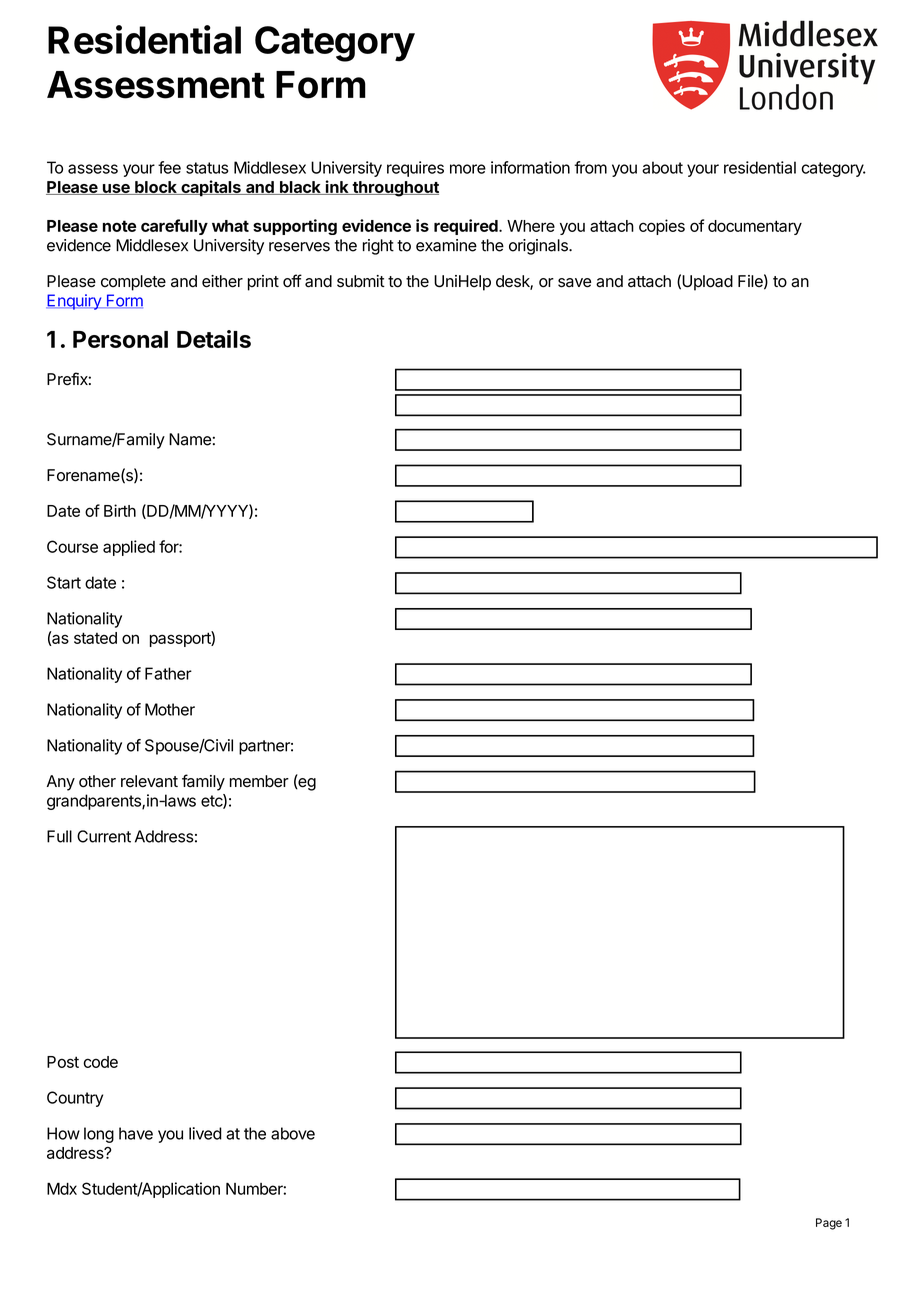 This screenshot has height=1308, width=924. Describe the element at coordinates (755, 227) in the screenshot. I see `documentary` at that location.
